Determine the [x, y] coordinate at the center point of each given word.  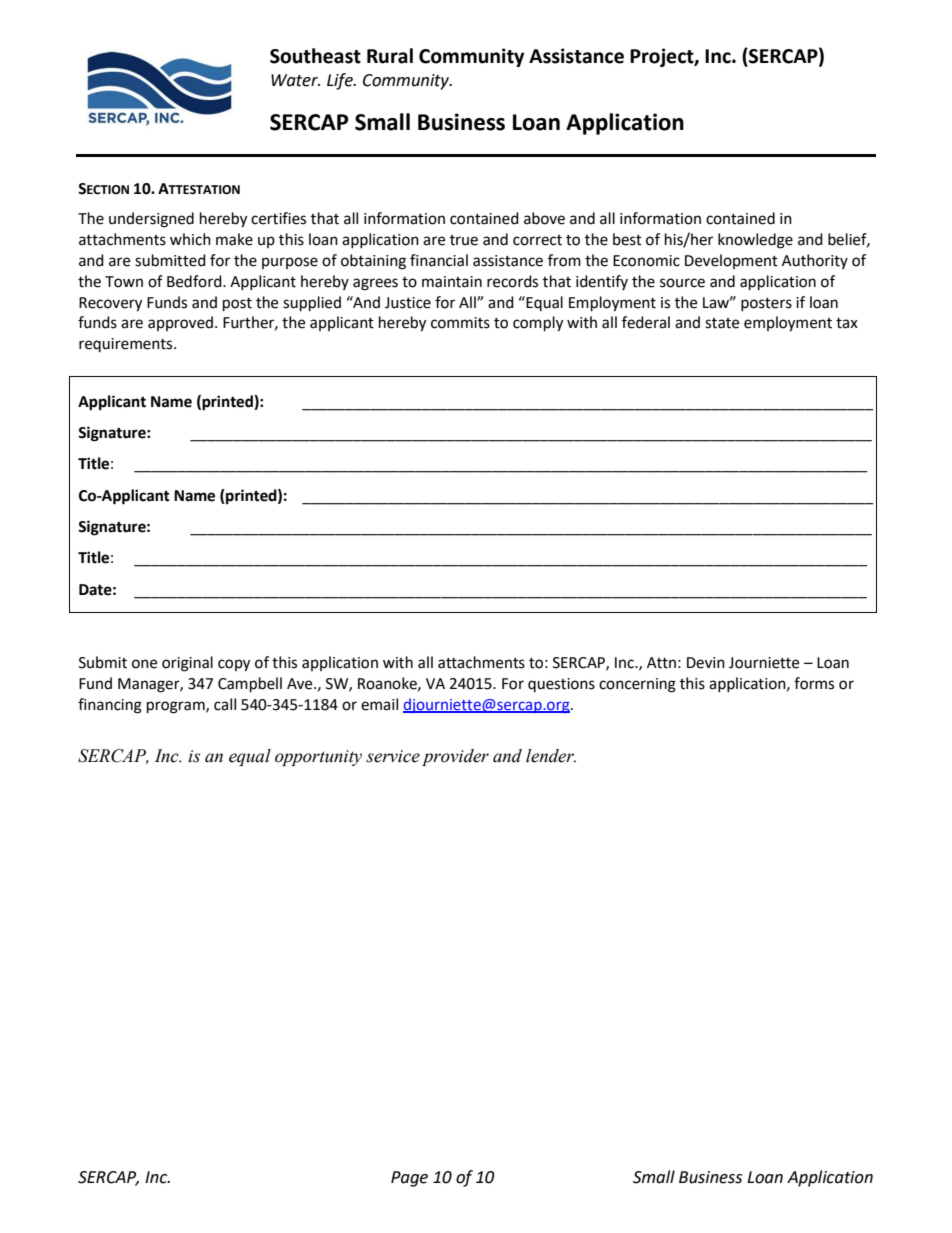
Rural [390, 56]
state [722, 323]
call [225, 704]
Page [409, 1179]
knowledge [755, 241]
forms [814, 683]
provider [455, 757]
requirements [127, 345]
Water [295, 80]
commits [460, 323]
